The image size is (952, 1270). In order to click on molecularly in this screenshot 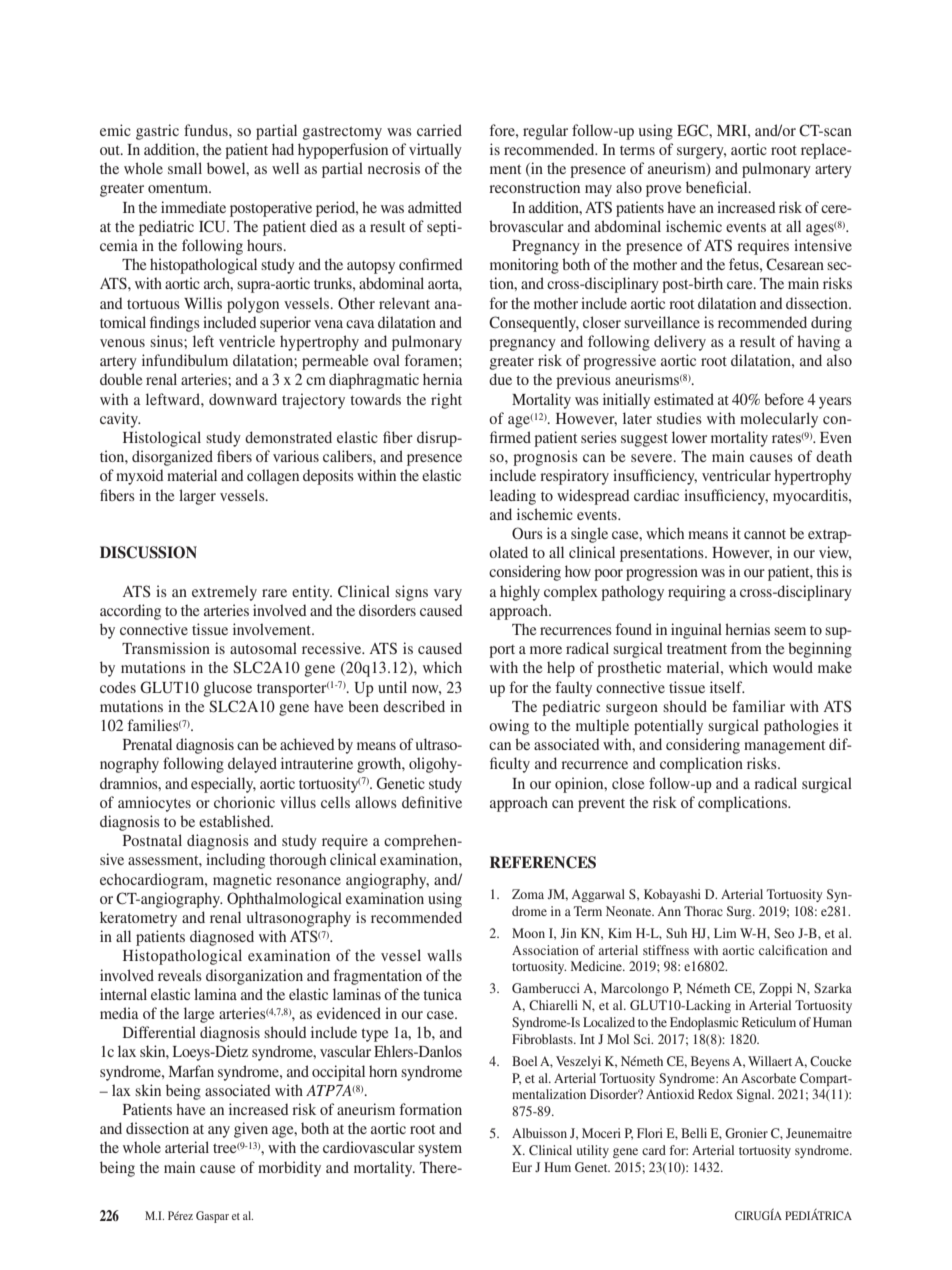, I will do `click(779, 420)`.
